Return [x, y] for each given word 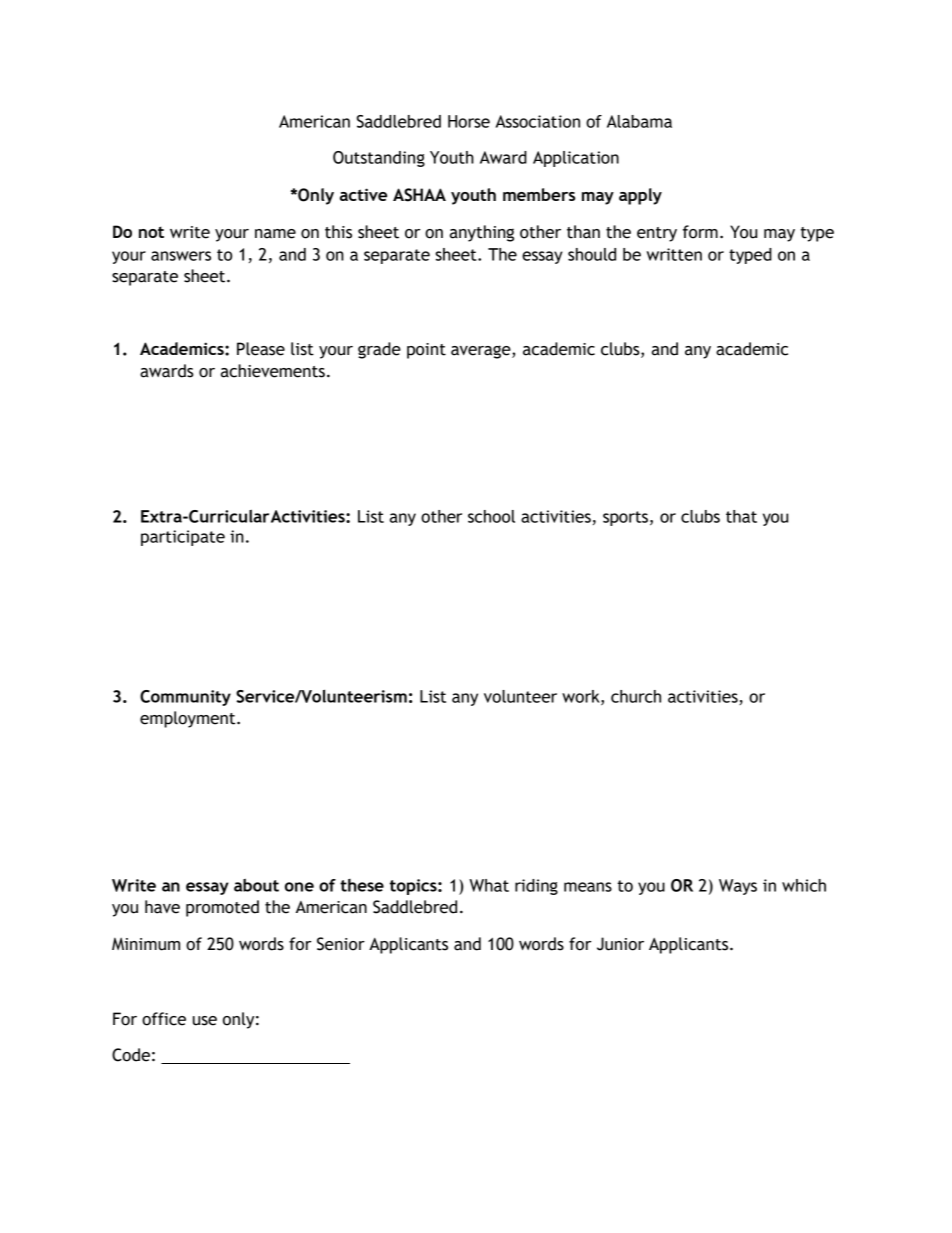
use [205, 1021]
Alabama [639, 121]
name [275, 234]
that [741, 516]
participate [183, 538]
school [491, 516]
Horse [469, 121]
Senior [341, 944]
